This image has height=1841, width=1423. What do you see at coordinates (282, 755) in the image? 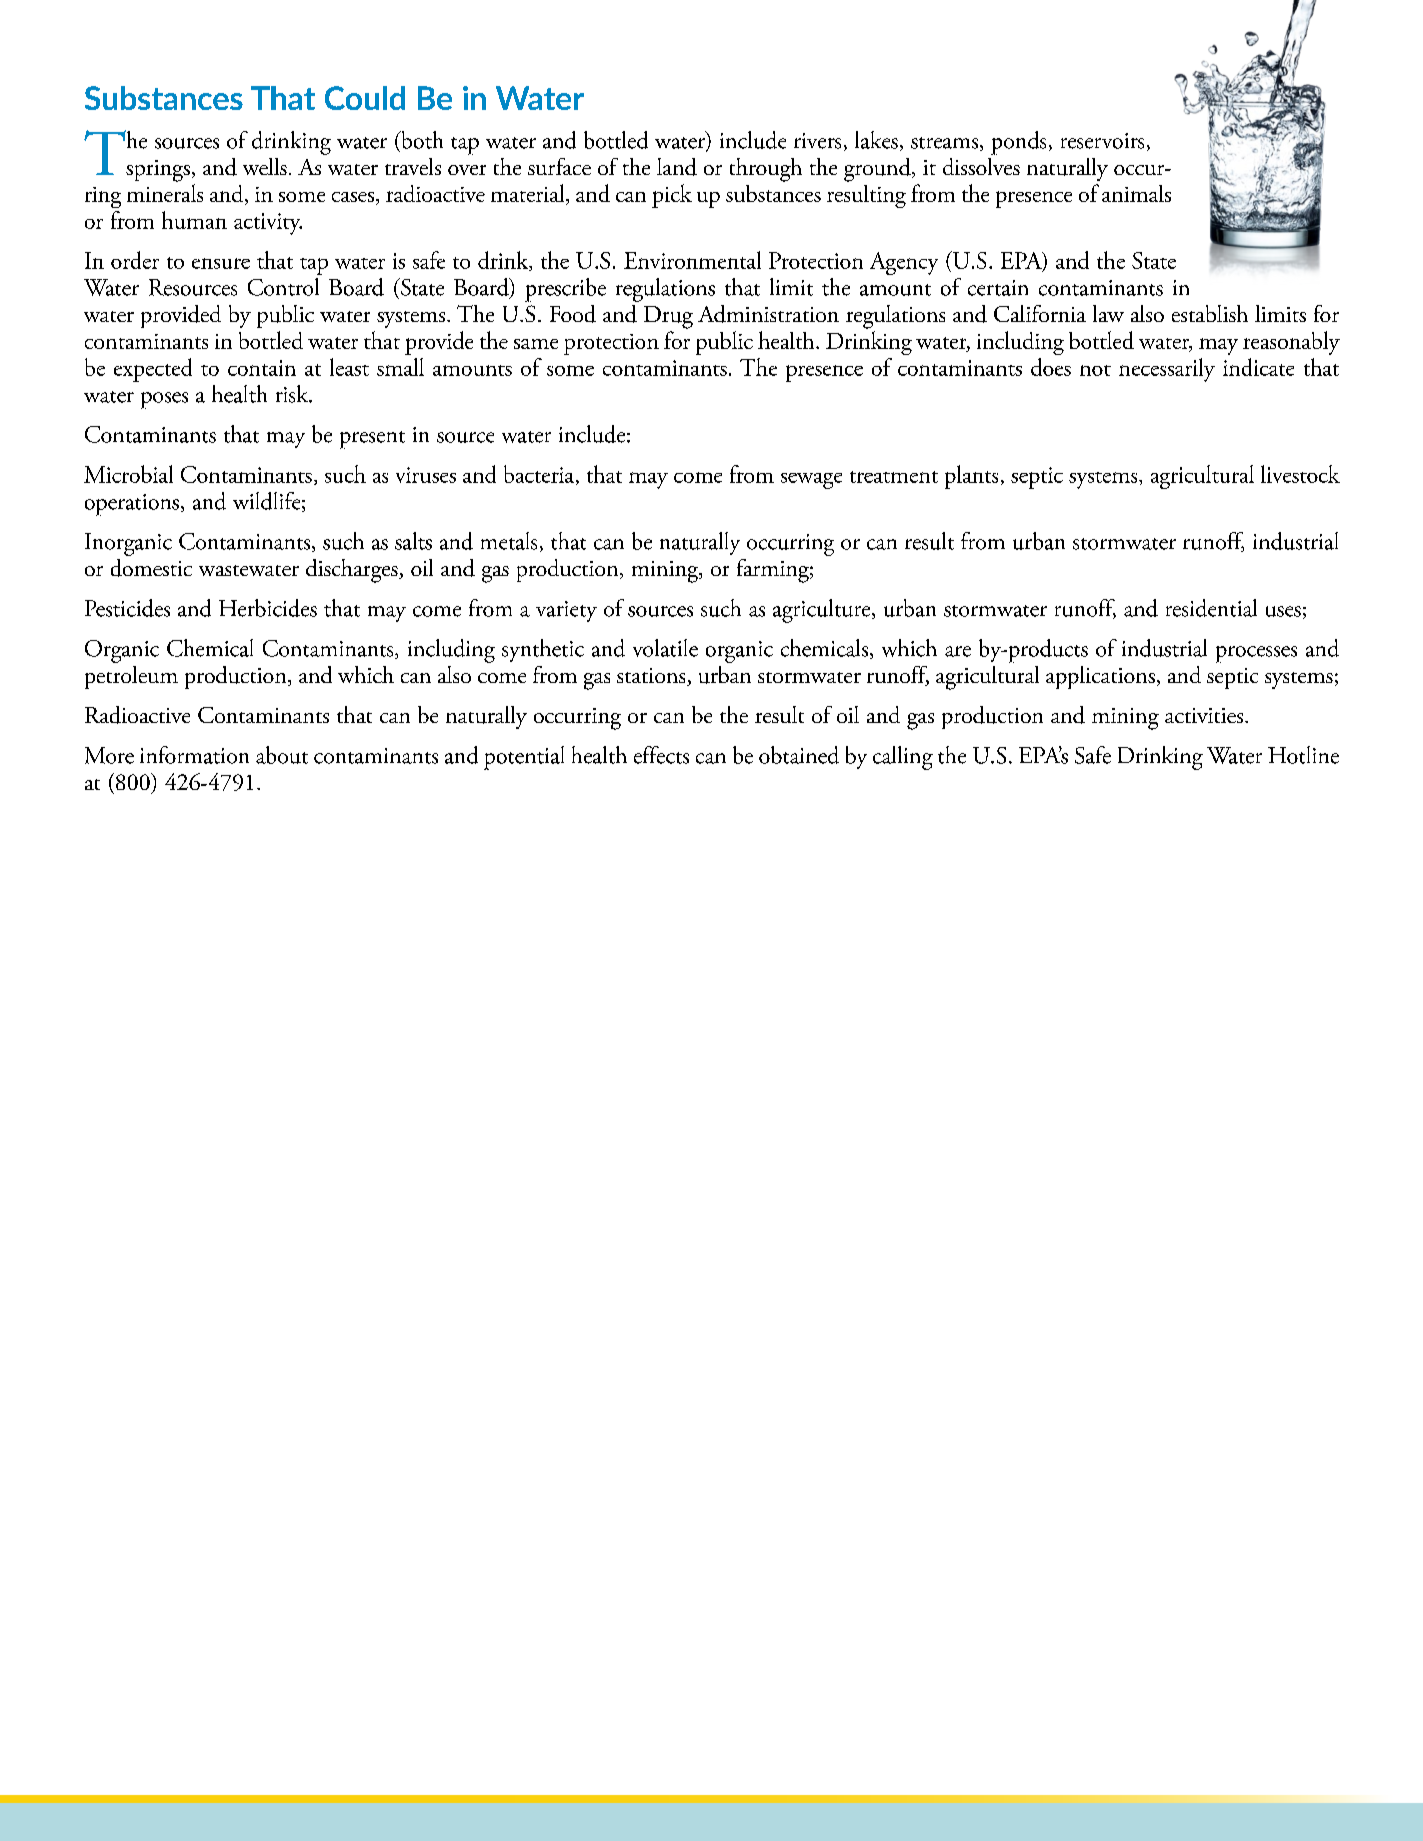
I see `about` at bounding box center [282, 755].
